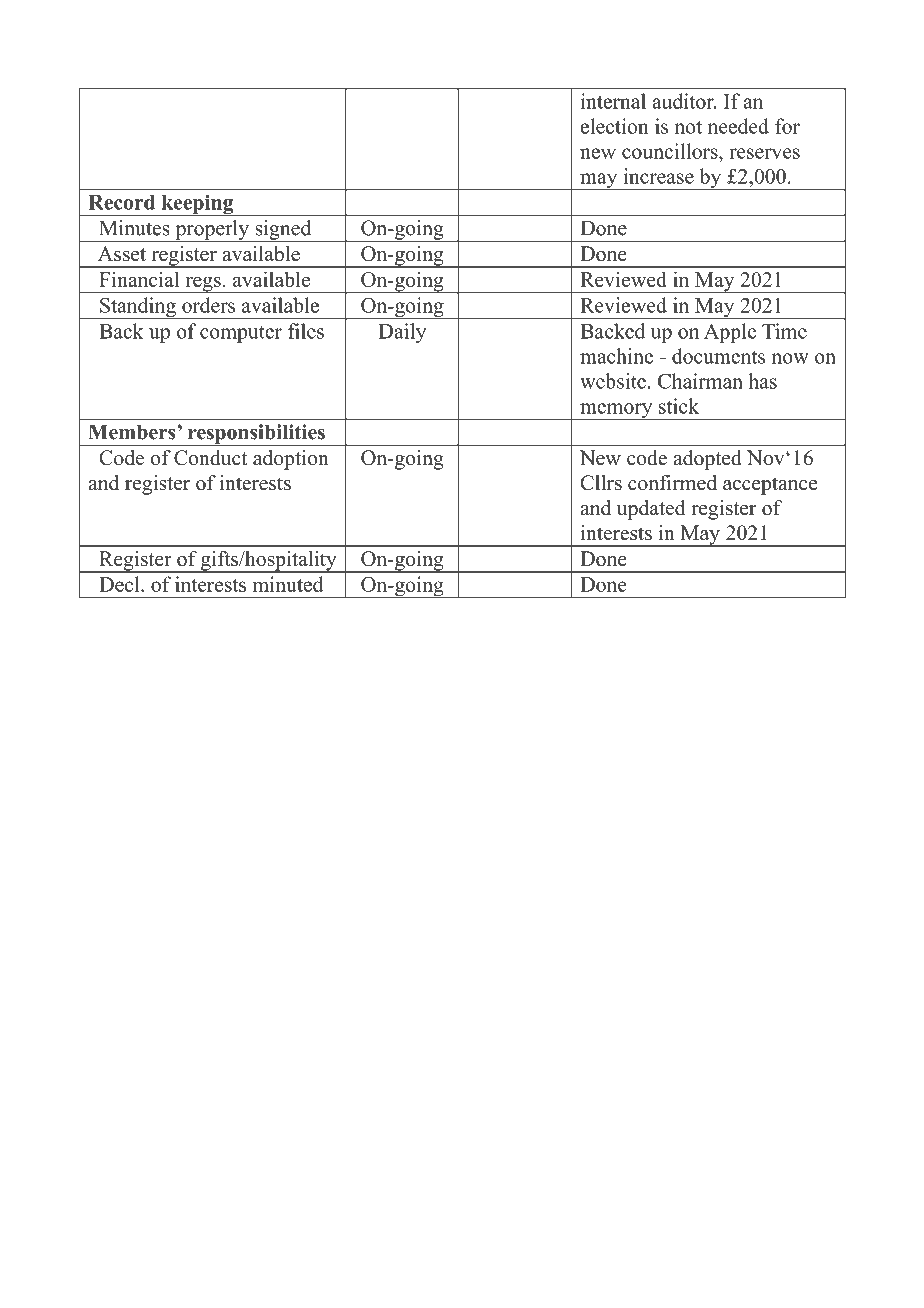  Describe the element at coordinates (120, 584) in the screenshot. I see `Decl` at that location.
